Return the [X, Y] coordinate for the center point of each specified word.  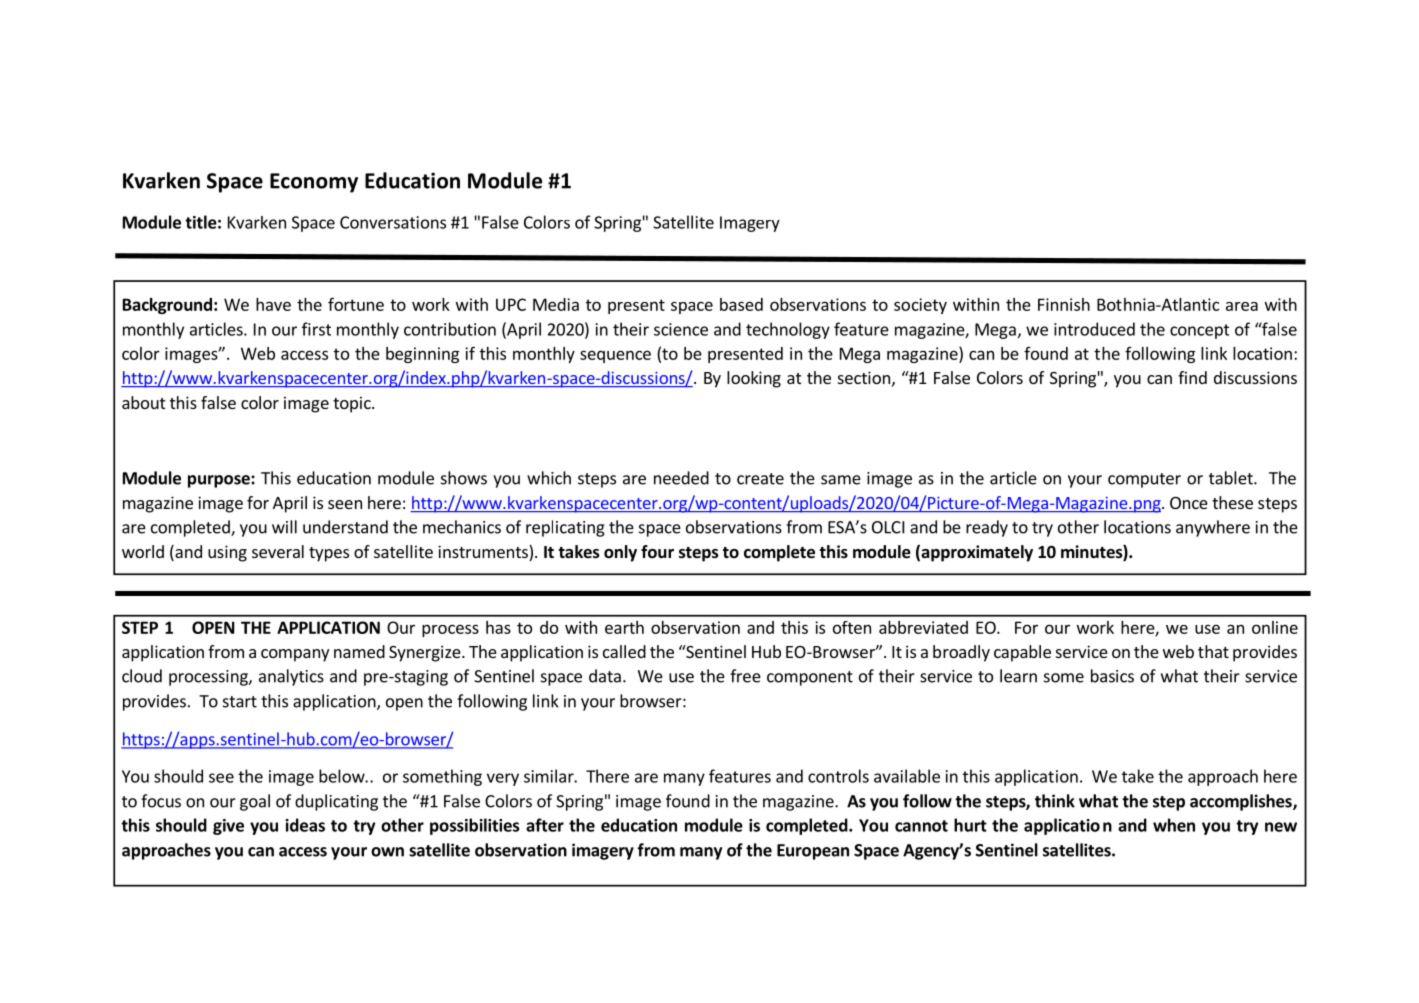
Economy [314, 183]
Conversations [393, 222]
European [813, 852]
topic [353, 404]
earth [624, 627]
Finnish [1064, 304]
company [295, 655]
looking [754, 379]
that [1213, 651]
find [1192, 377]
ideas [305, 825]
